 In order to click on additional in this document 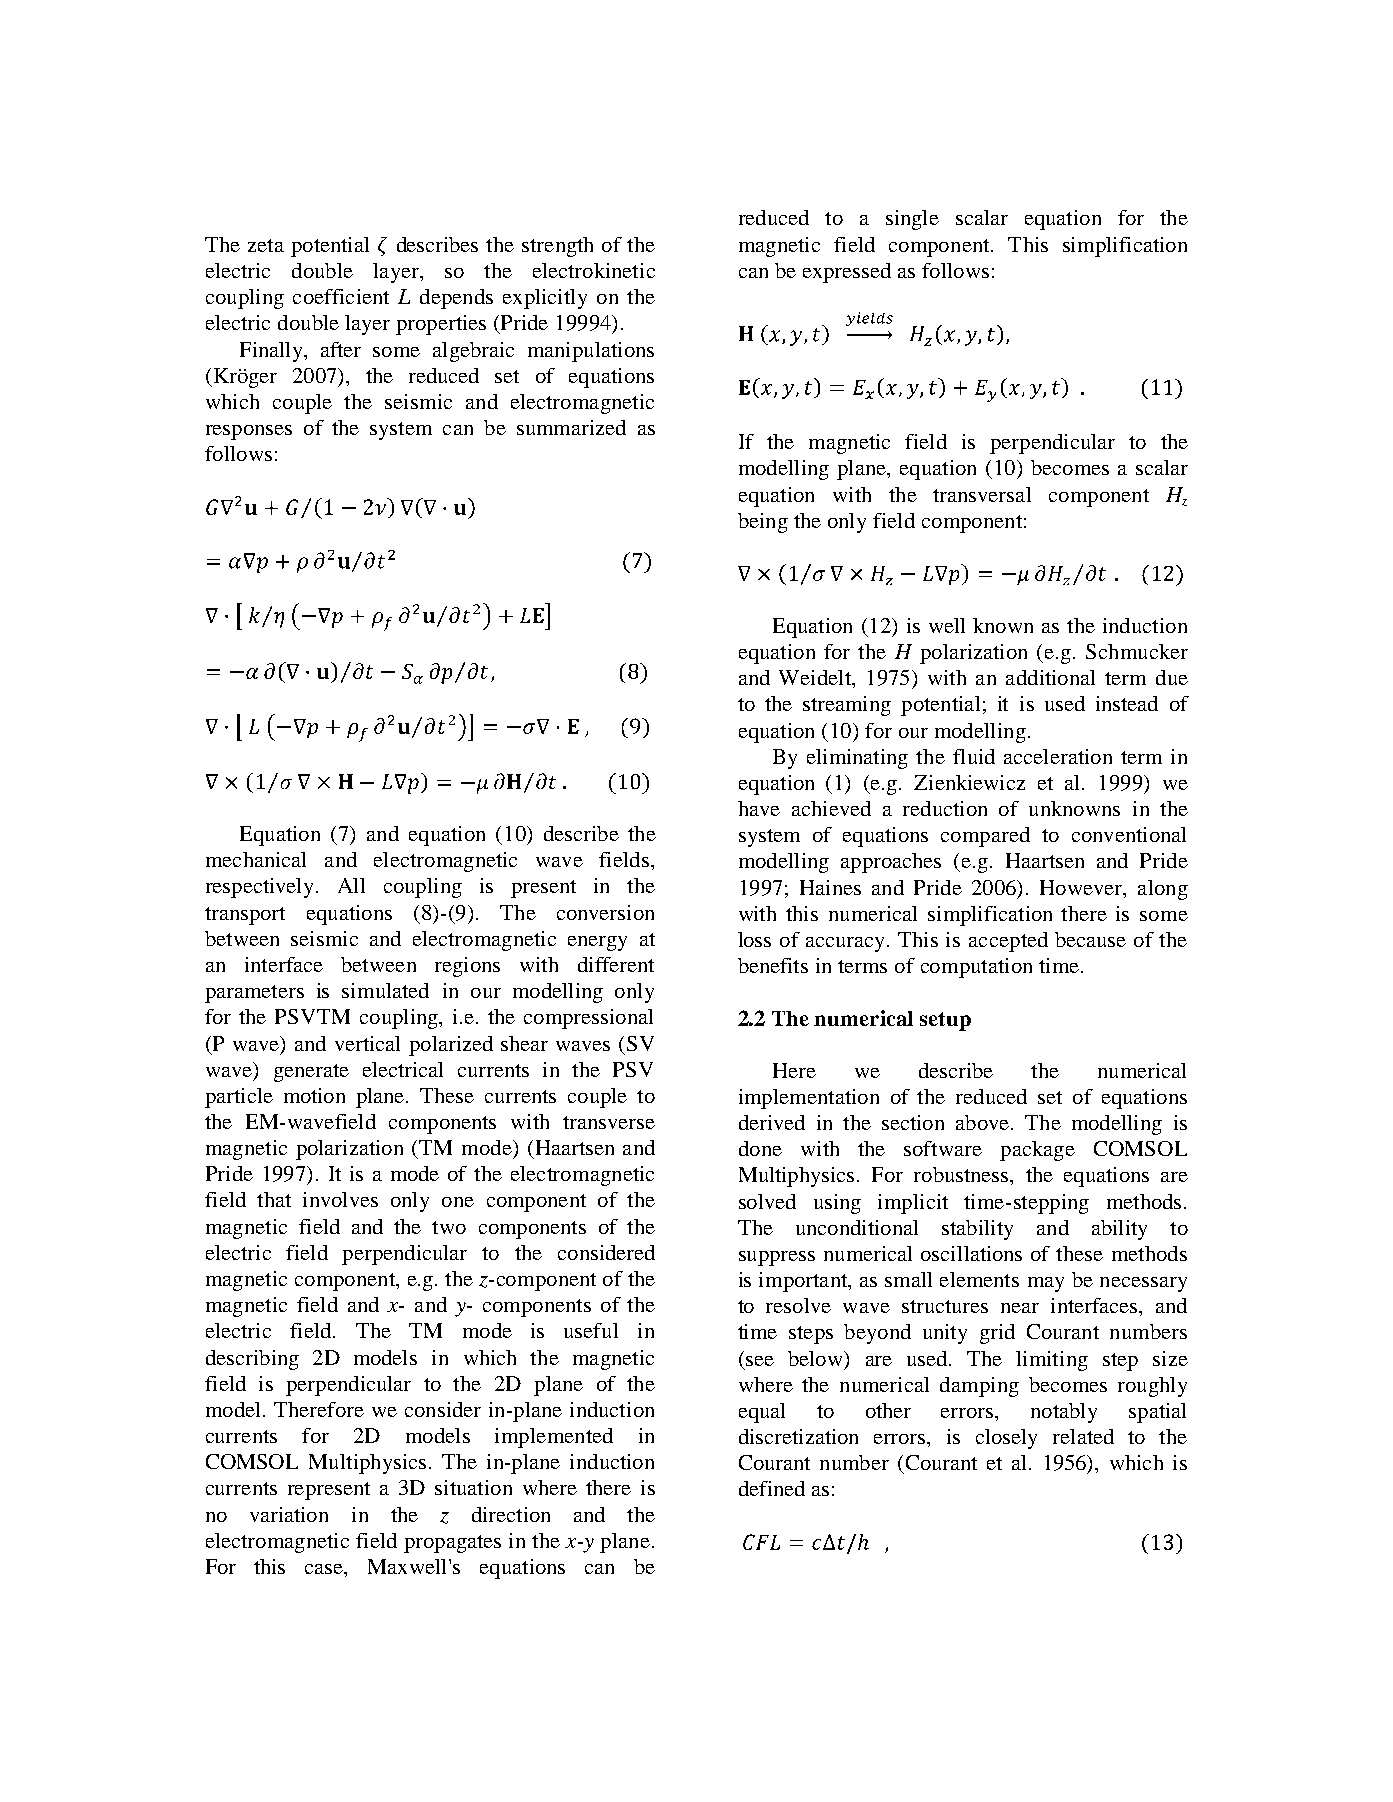, I will do `click(1050, 677)`.
